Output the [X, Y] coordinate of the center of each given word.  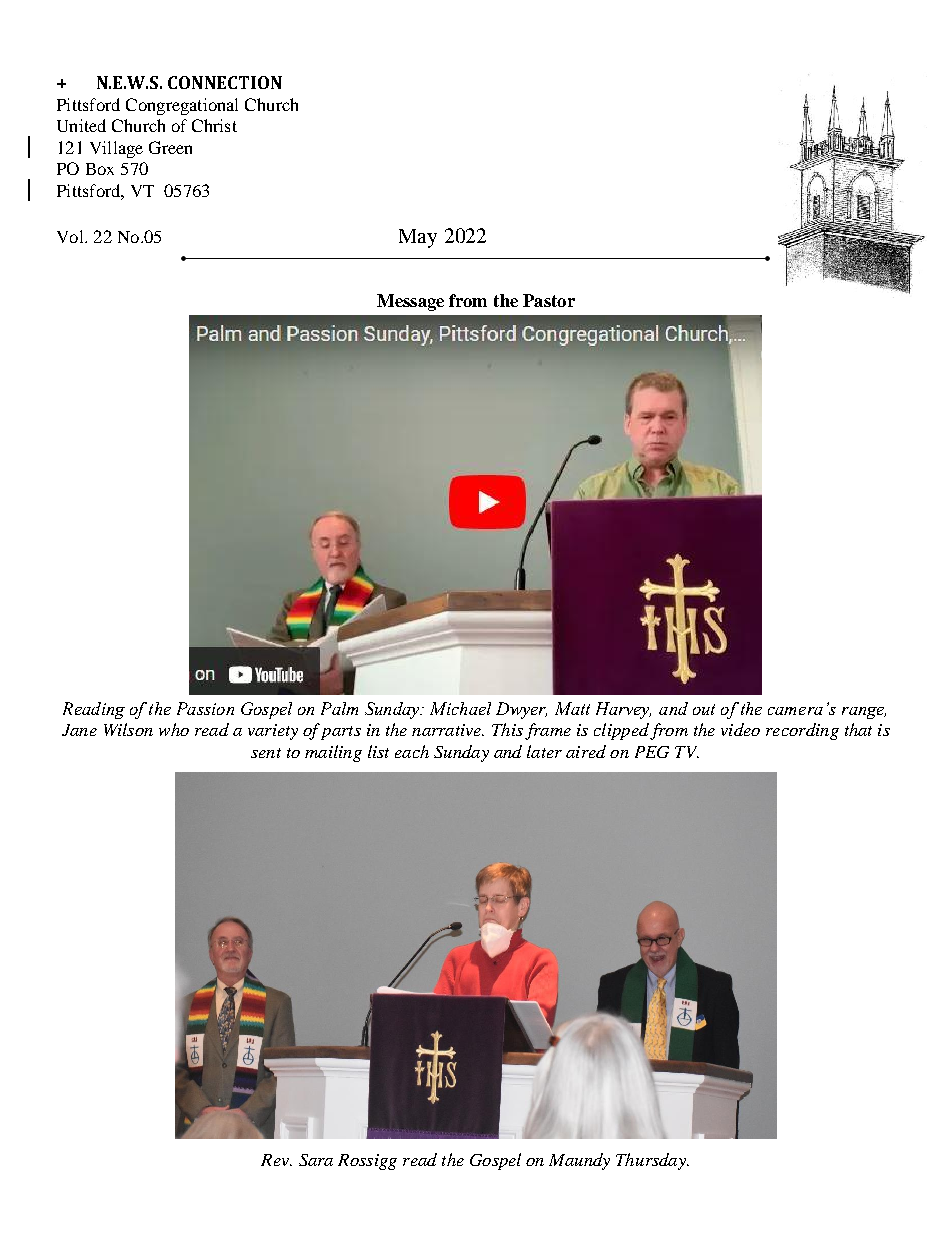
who [174, 729]
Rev [276, 1160]
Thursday [652, 1161]
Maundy [579, 1161]
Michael [460, 708]
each [412, 751]
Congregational [182, 106]
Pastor [549, 300]
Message [410, 302]
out [704, 709]
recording [802, 731]
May [418, 238]
